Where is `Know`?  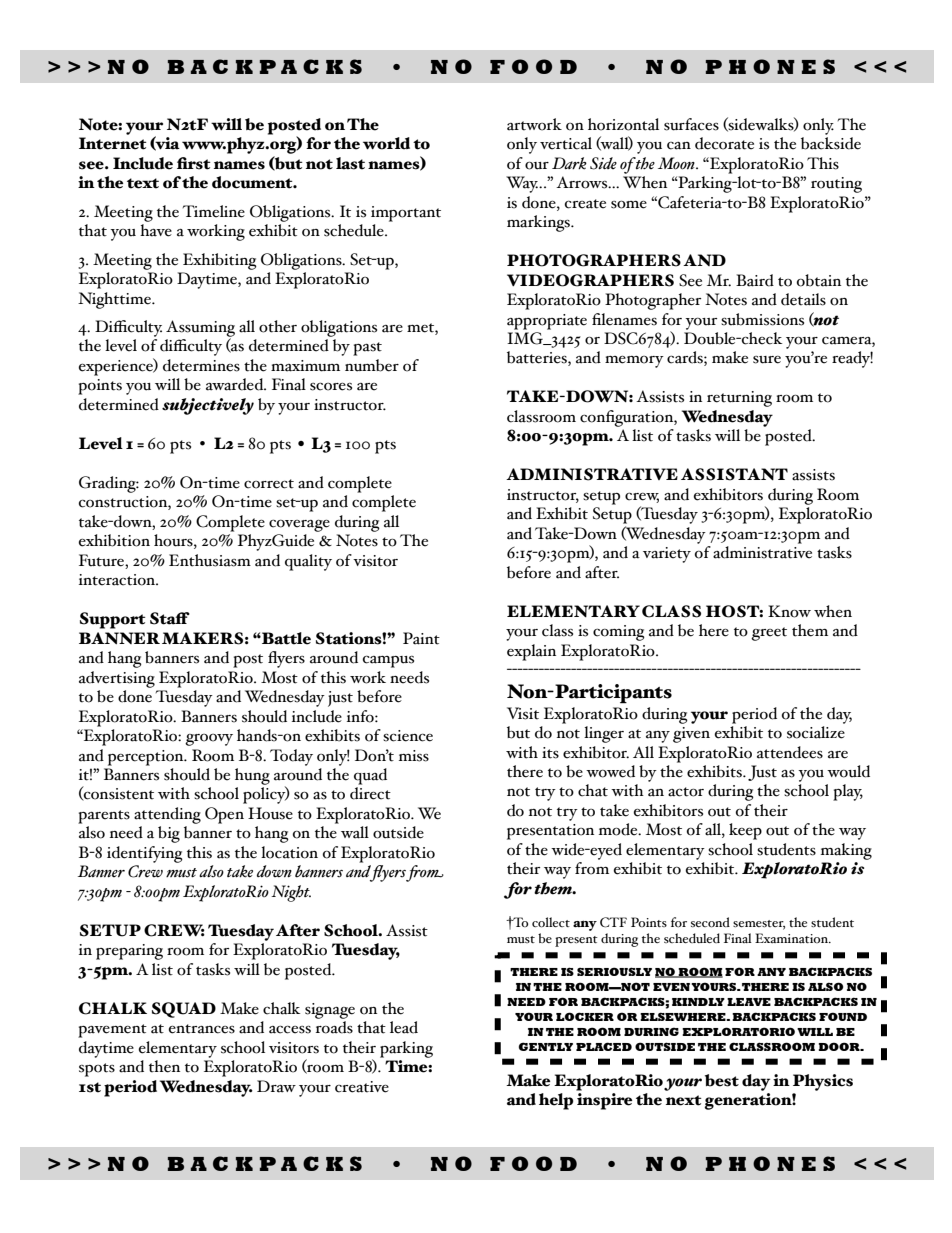 Know is located at coordinates (789, 611).
